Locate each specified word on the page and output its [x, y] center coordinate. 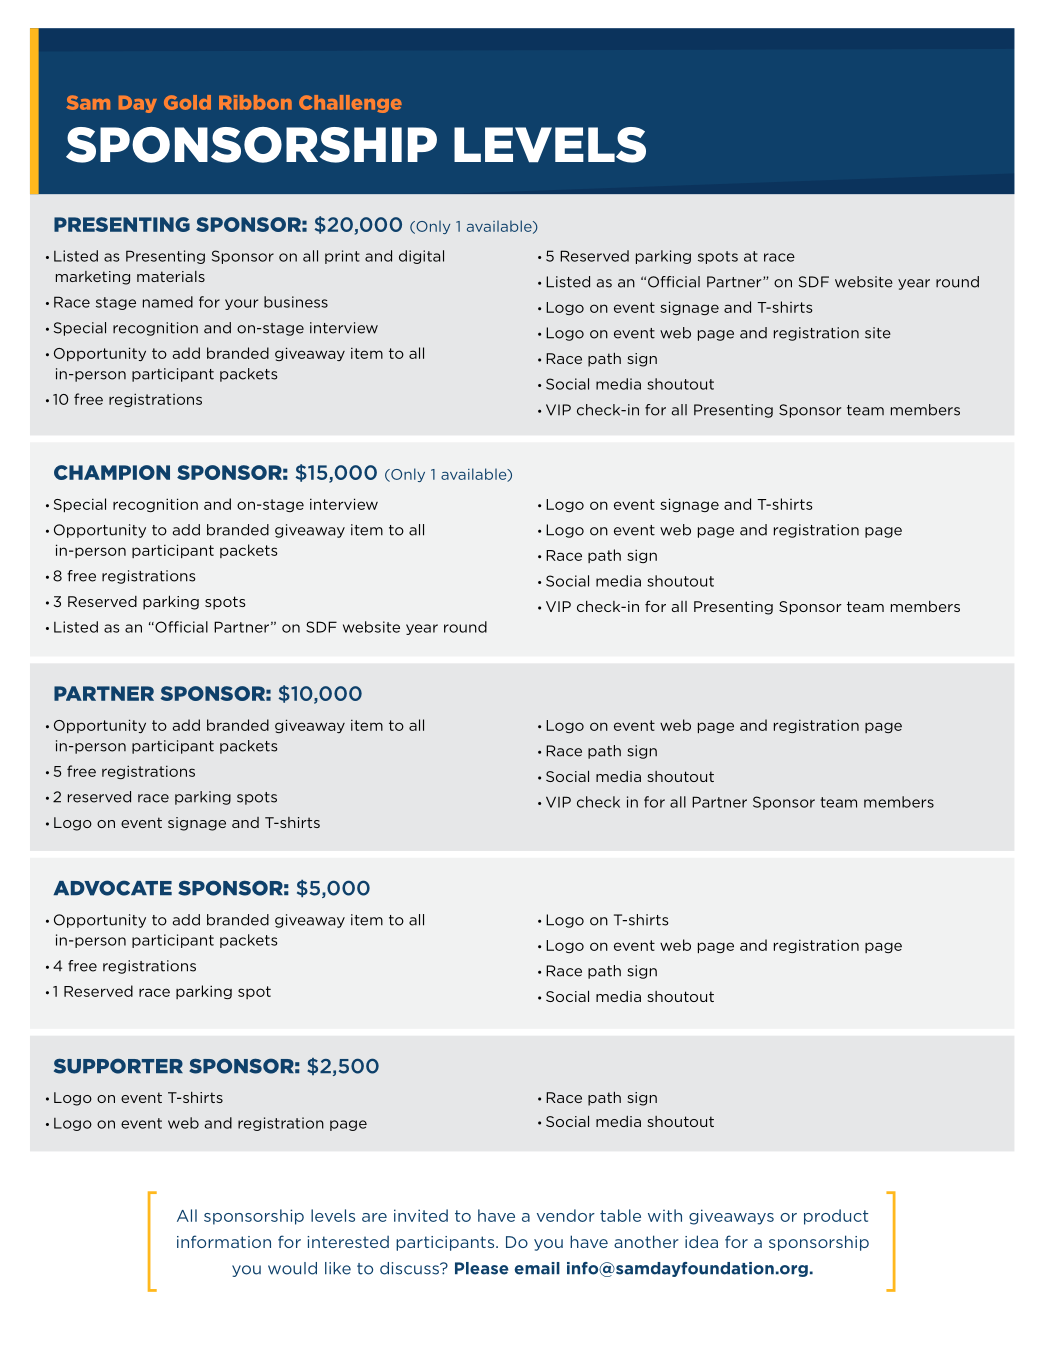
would [292, 1268]
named [168, 302]
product [836, 1217]
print [342, 257]
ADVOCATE [112, 888]
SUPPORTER [118, 1066]
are [374, 1217]
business [296, 302]
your [241, 304]
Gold [187, 102]
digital [421, 257]
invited [421, 1215]
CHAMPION [112, 472]
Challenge [350, 104]
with [665, 1215]
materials [171, 276]
